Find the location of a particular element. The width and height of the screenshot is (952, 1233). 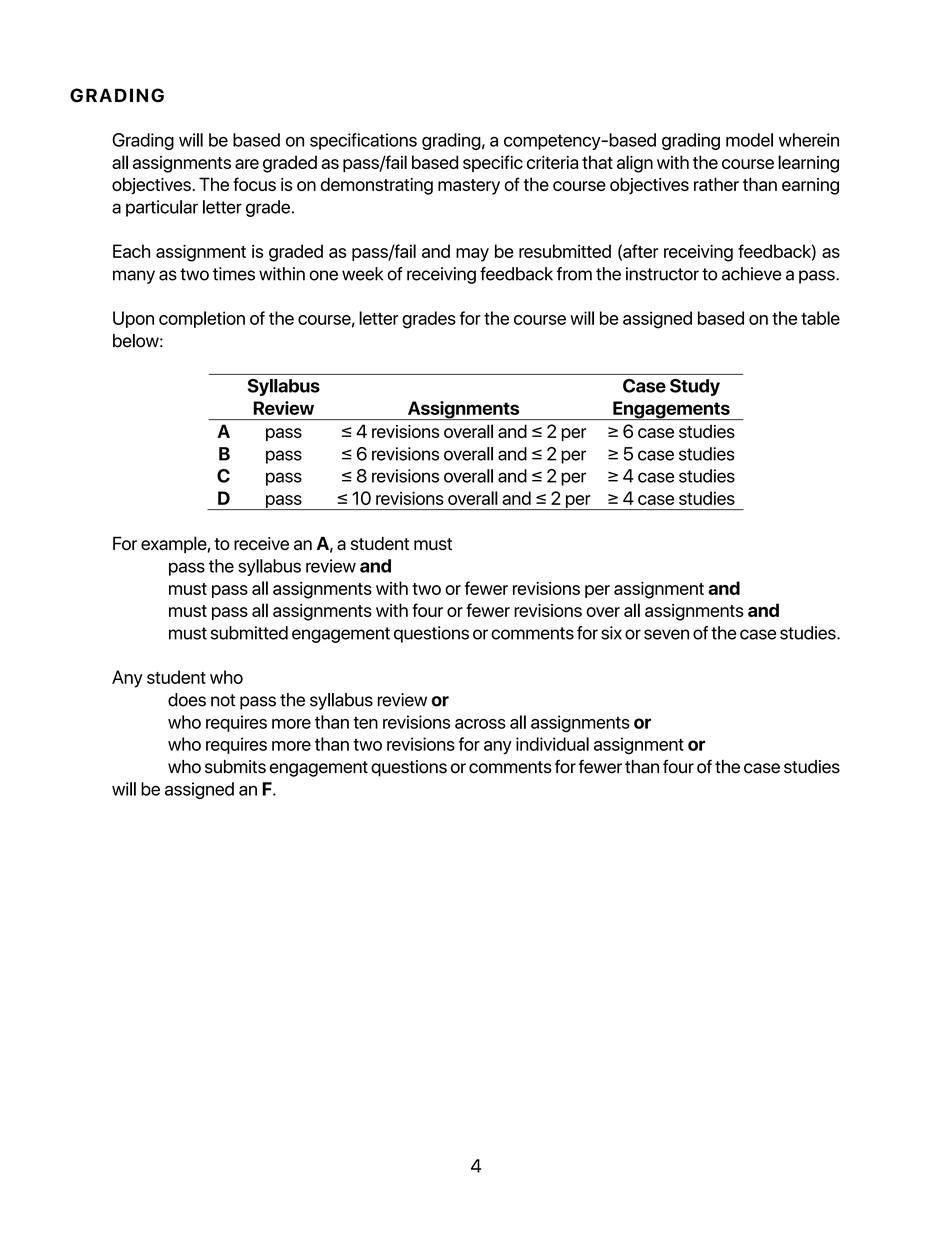

mastery is located at coordinates (469, 187).
